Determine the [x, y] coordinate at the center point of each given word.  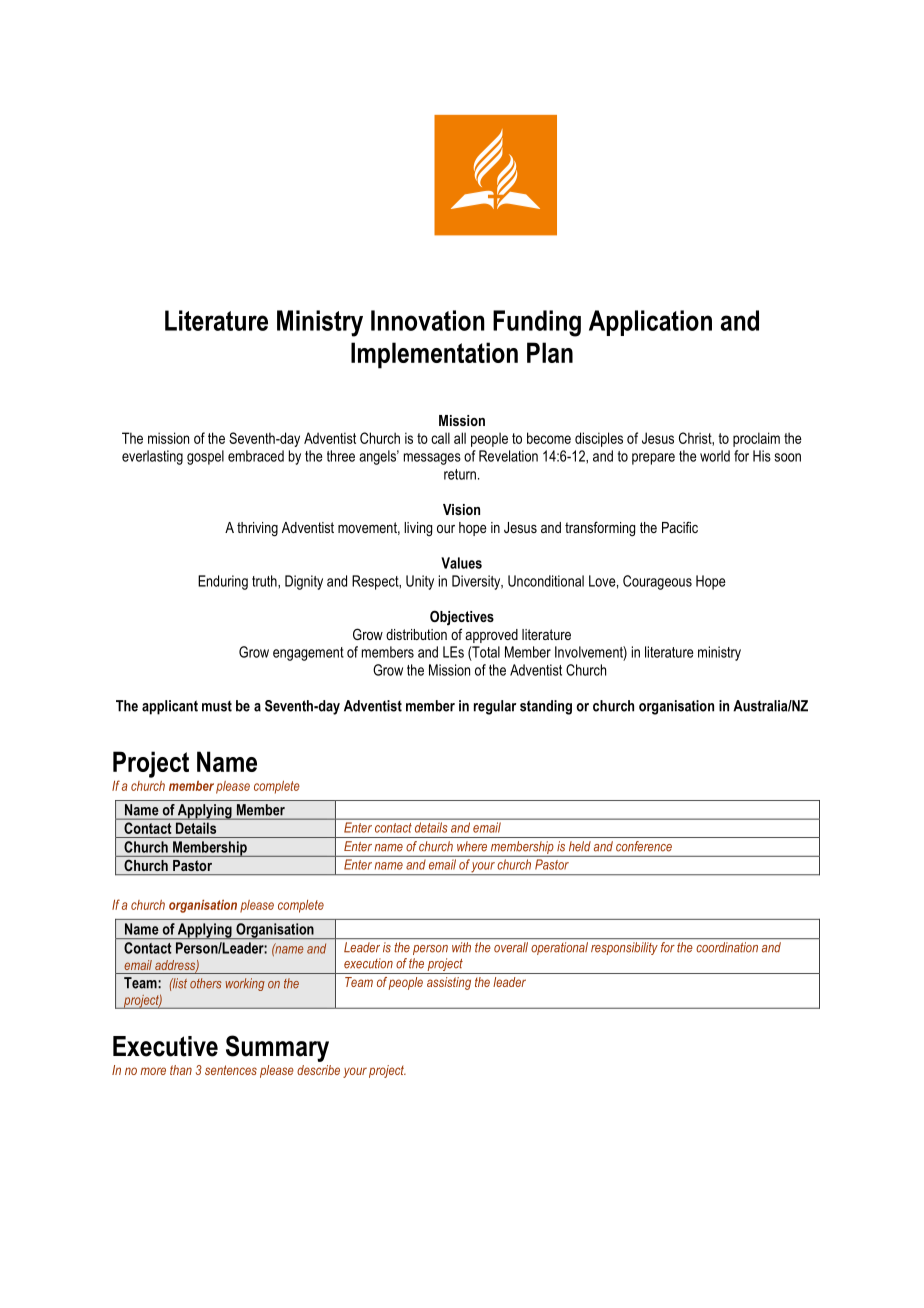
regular [495, 707]
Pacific [680, 527]
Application [650, 323]
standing [546, 707]
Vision [461, 509]
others [206, 983]
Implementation [434, 355]
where [472, 846]
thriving [257, 529]
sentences [231, 1070]
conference [644, 846]
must [217, 706]
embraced [256, 456]
